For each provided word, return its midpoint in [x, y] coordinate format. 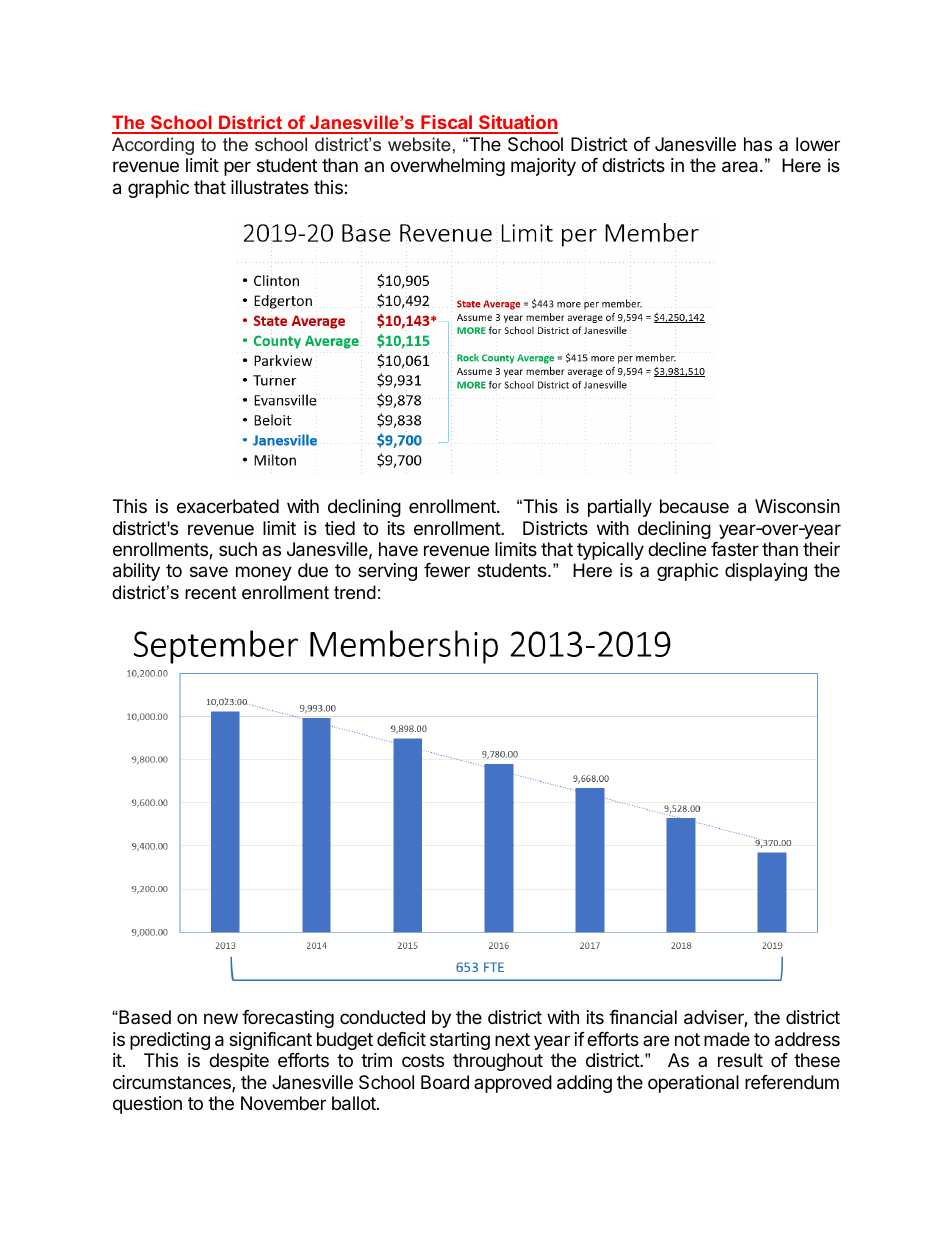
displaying [766, 572]
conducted [382, 1017]
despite [239, 1062]
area [741, 167]
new [221, 1018]
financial [643, 1017]
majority [543, 167]
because [694, 506]
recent [211, 593]
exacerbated [228, 506]
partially [620, 508]
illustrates [270, 187]
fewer [447, 570]
